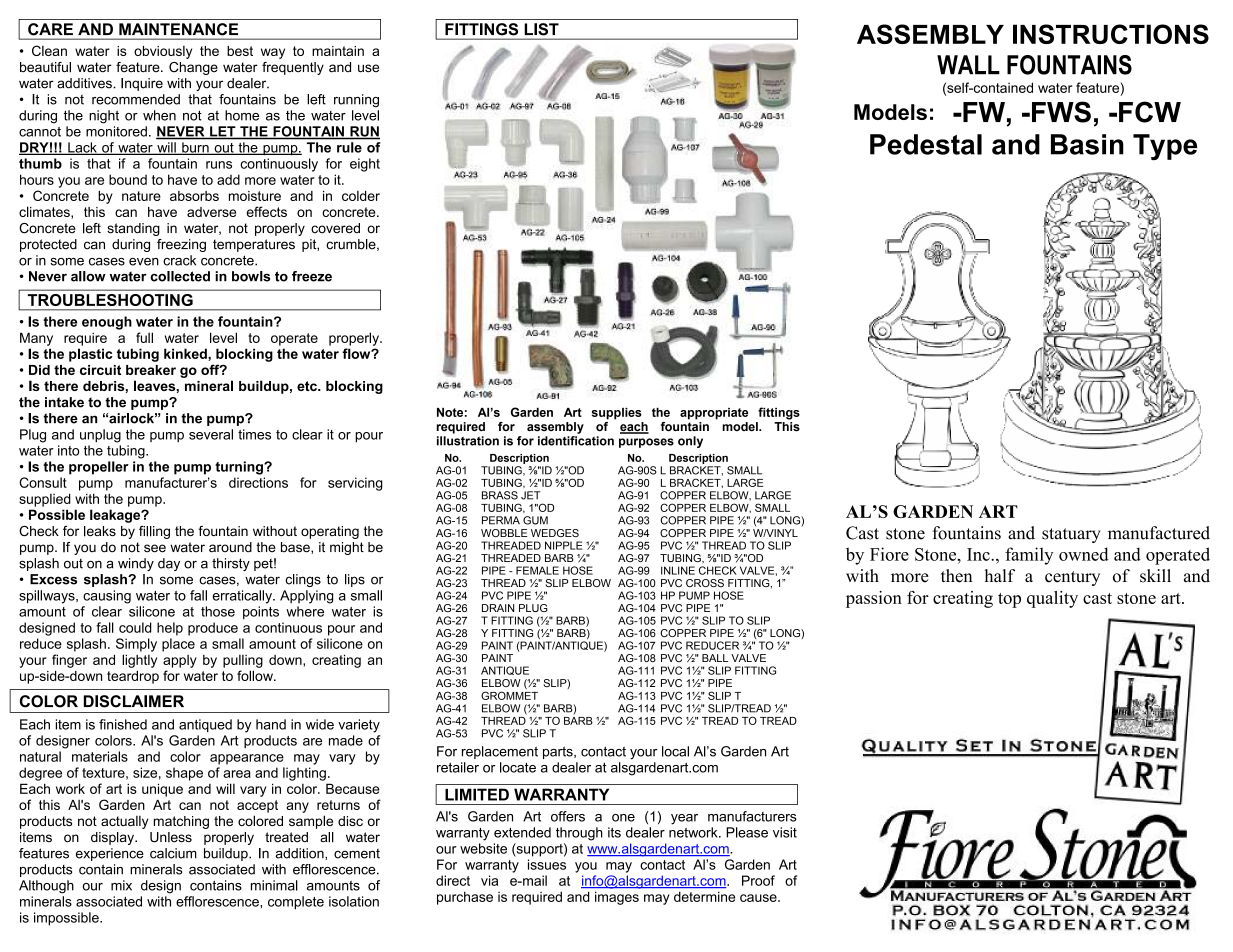  Describe the element at coordinates (968, 65) in the screenshot. I see `WALL` at that location.
